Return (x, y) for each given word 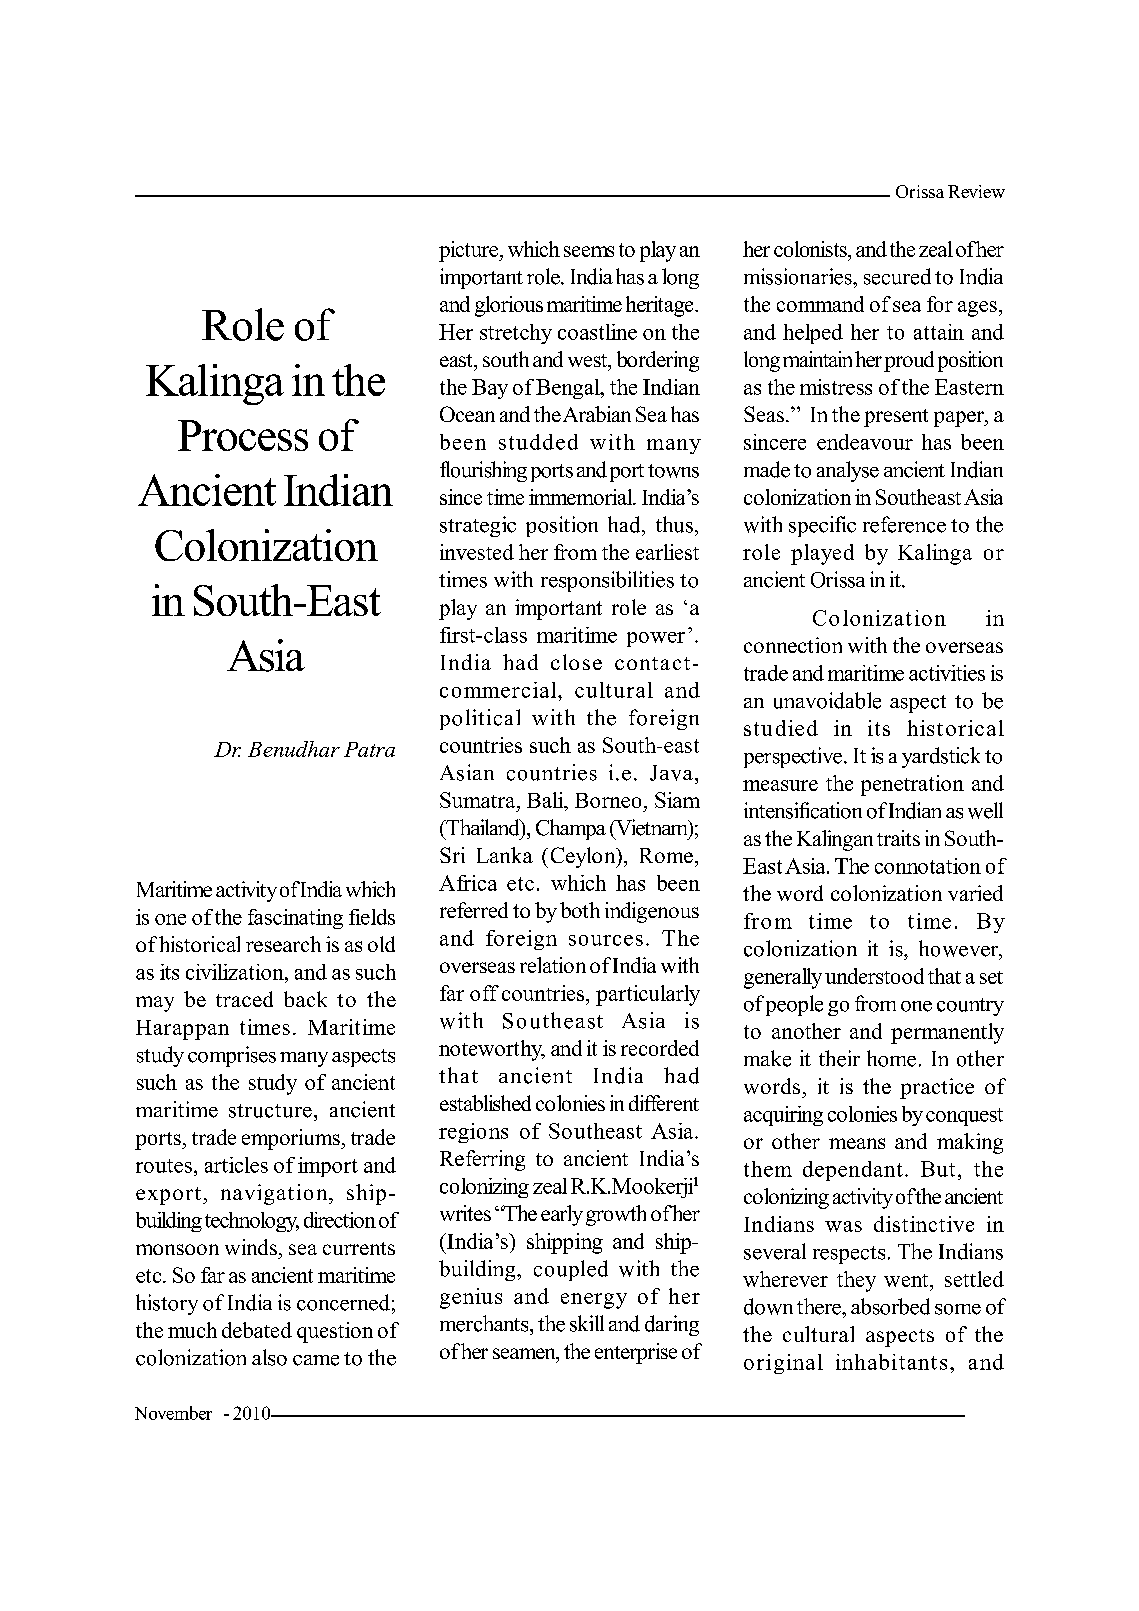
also (269, 1357)
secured (897, 276)
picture (469, 251)
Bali (546, 800)
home (891, 1058)
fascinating (295, 919)
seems (589, 251)
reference (904, 524)
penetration (912, 785)
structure (270, 1111)
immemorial (582, 497)
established (485, 1103)
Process (243, 435)
